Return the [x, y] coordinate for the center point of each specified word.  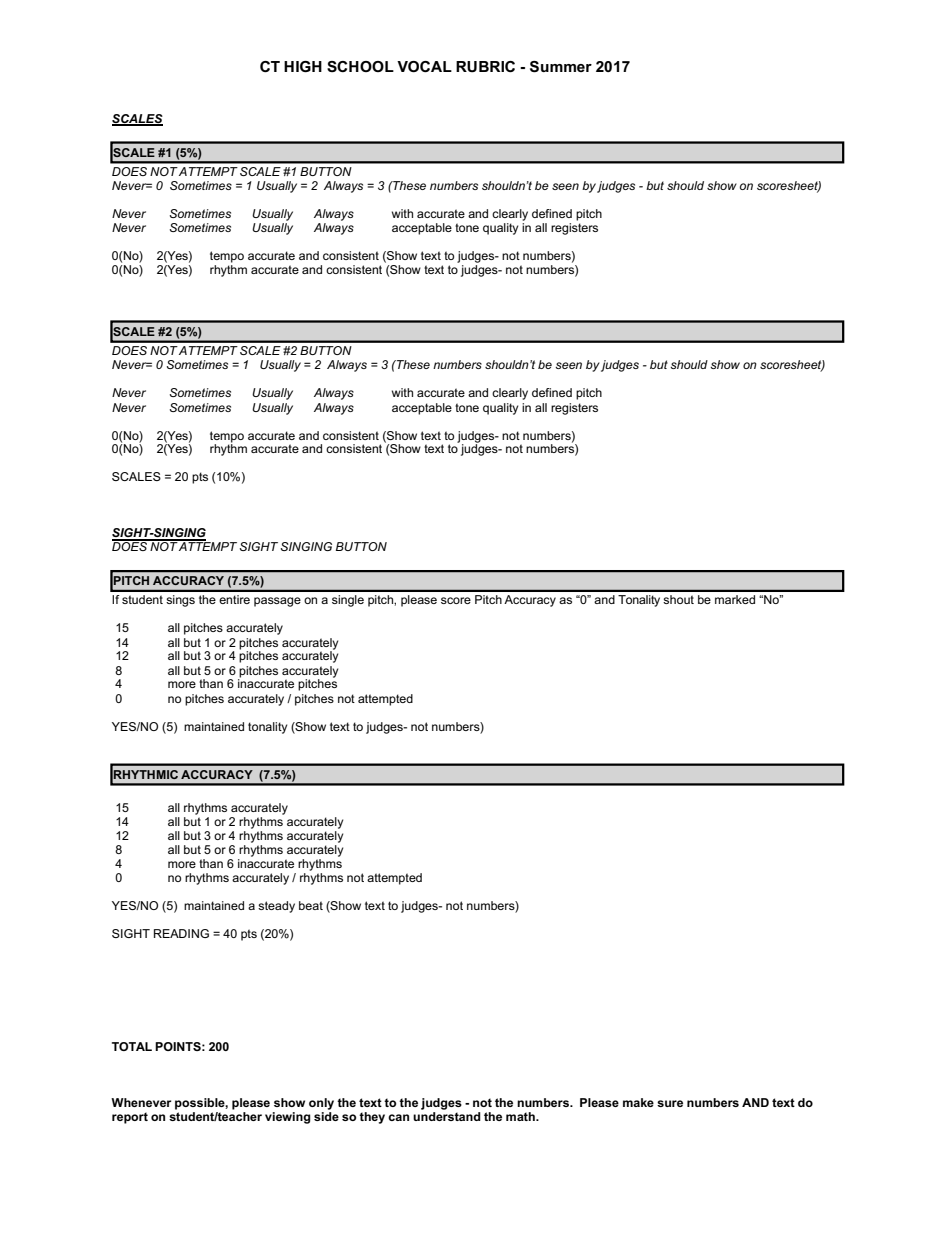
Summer [561, 67]
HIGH [303, 66]
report [130, 1118]
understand [447, 1115]
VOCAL [424, 66]
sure [670, 1103]
